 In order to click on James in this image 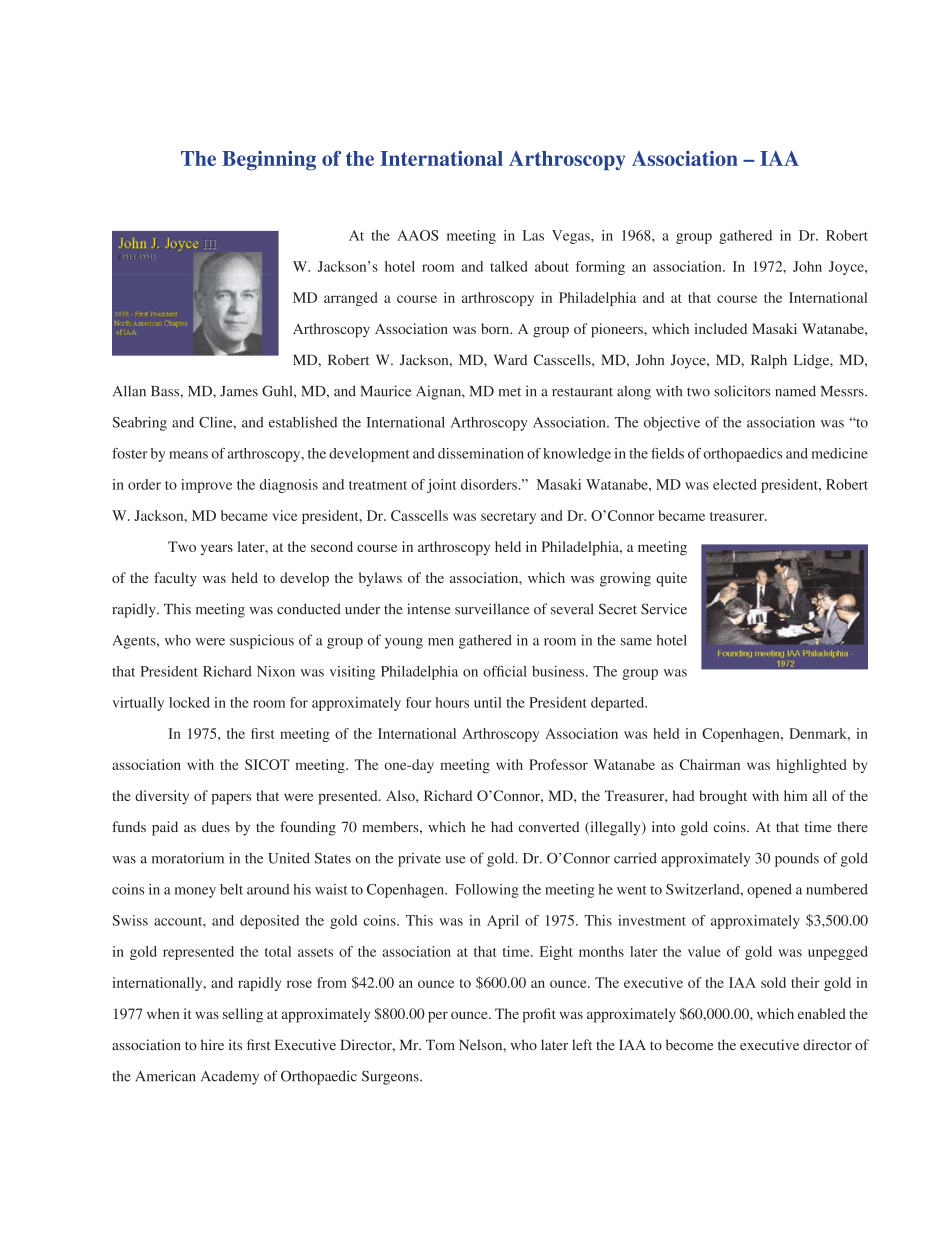, I will do `click(239, 391)`.
